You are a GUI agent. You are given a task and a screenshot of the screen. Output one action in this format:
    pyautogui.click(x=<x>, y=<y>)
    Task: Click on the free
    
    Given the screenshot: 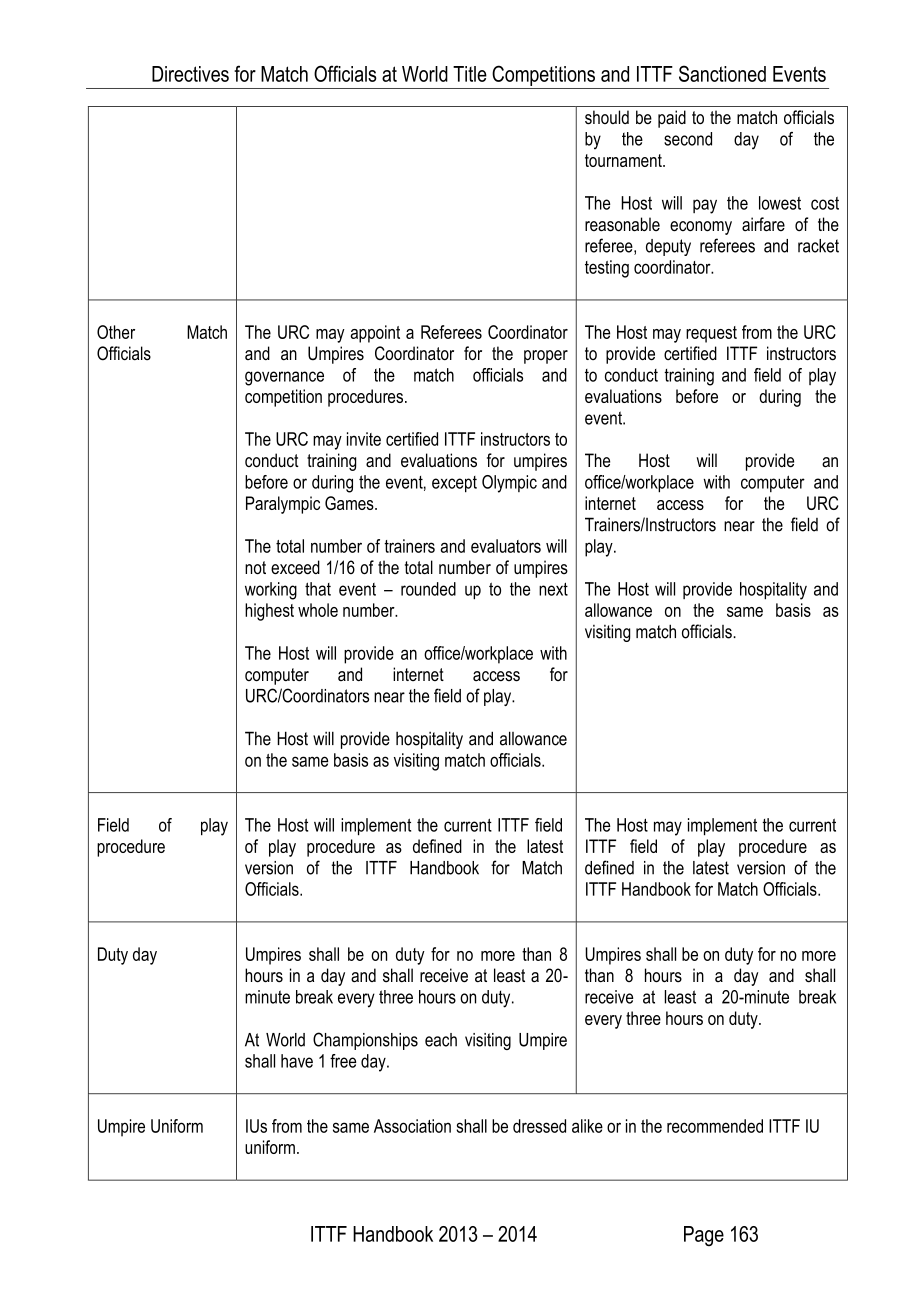 What is the action you would take?
    pyautogui.click(x=343, y=1061)
